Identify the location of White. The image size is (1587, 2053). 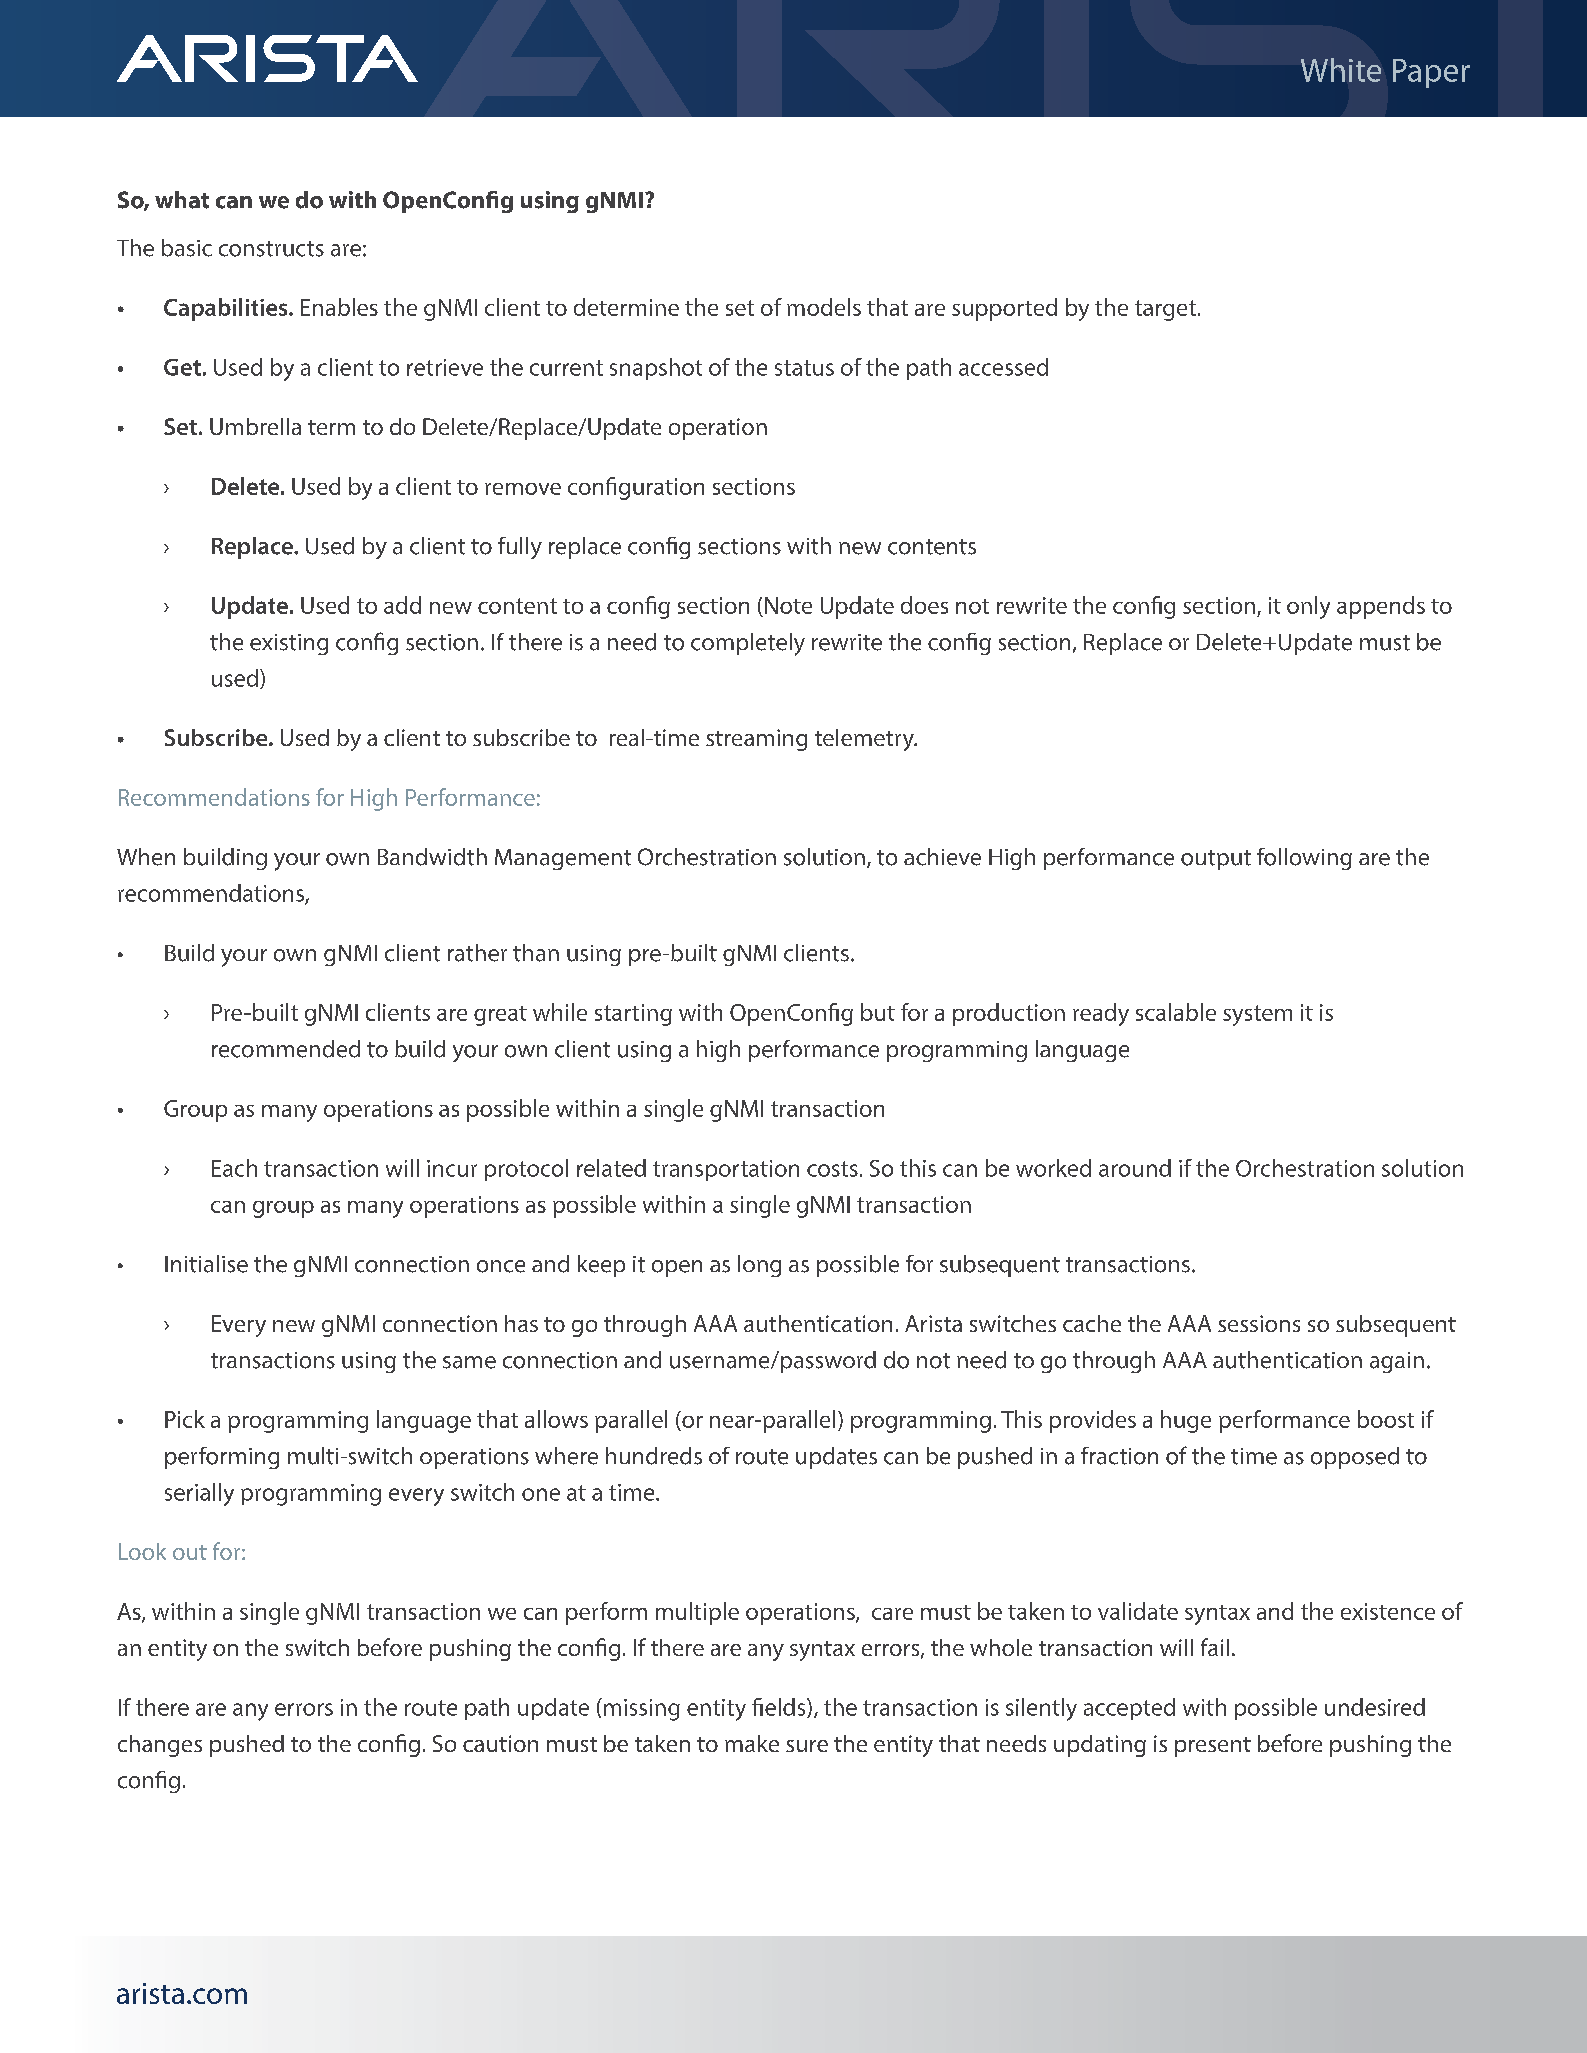
(1341, 70).
